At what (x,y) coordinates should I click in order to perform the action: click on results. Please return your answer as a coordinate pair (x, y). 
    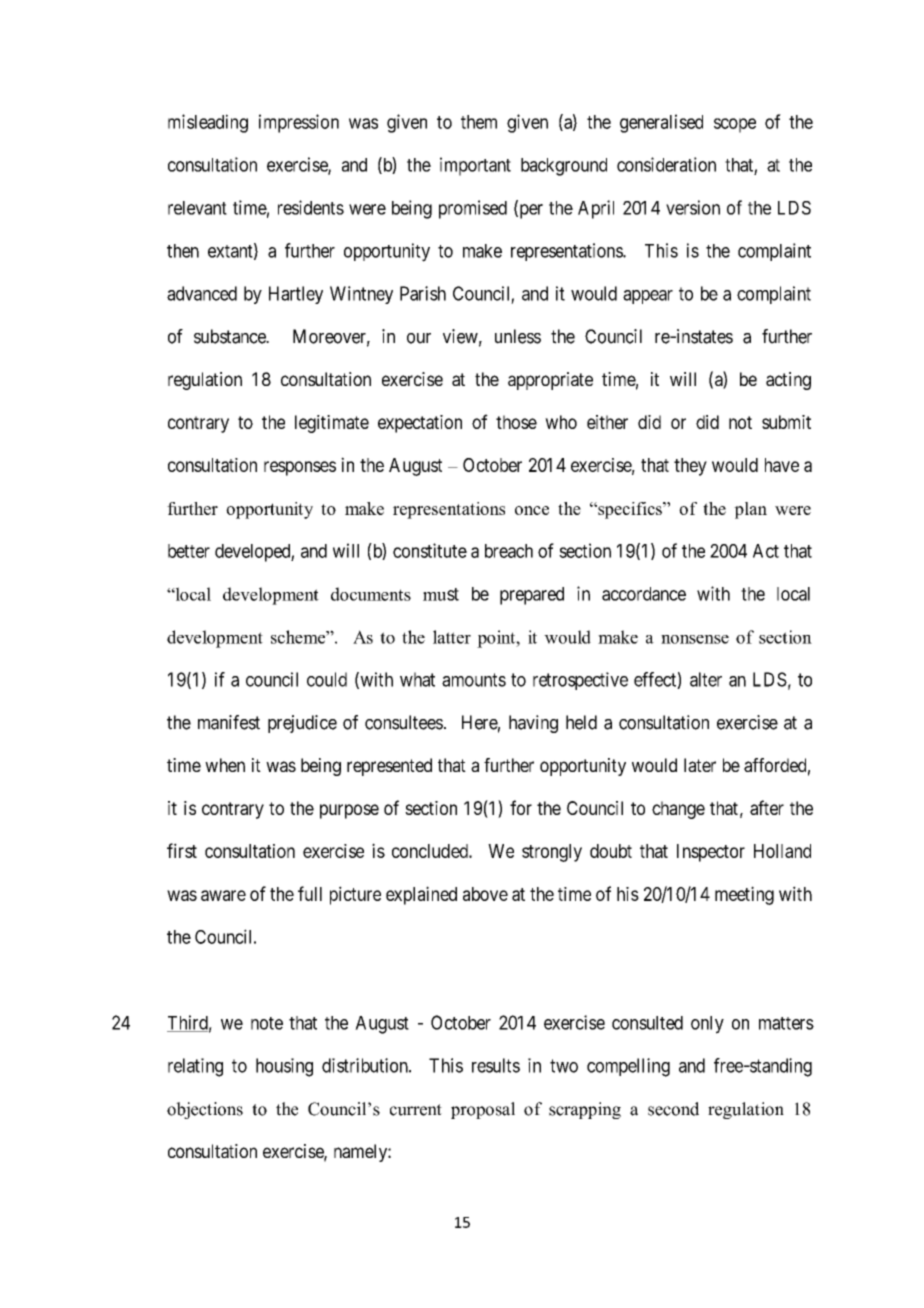
    Looking at the image, I should click on (496, 1065).
